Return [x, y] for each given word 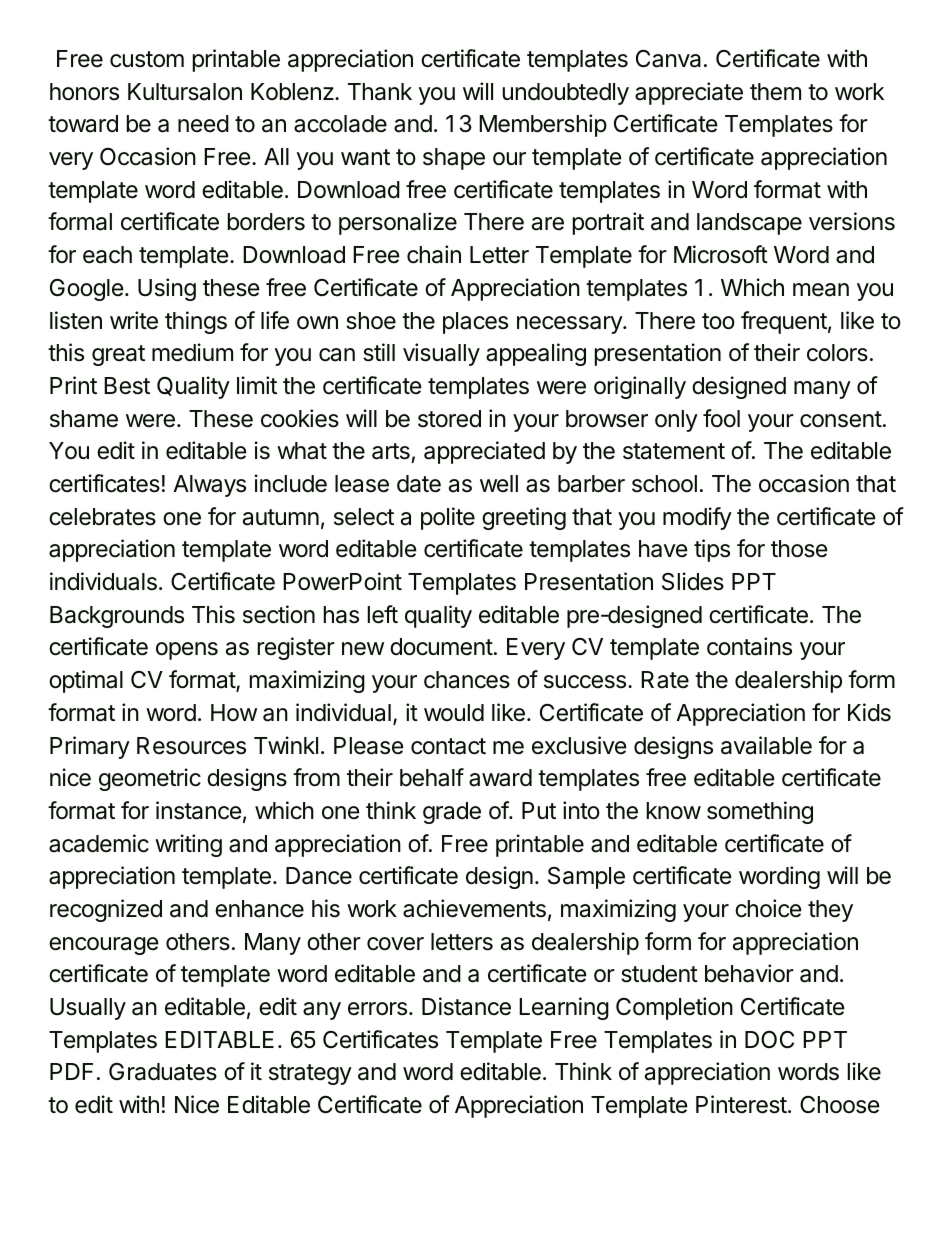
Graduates [163, 1072]
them [775, 92]
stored [449, 419]
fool [721, 418]
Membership [543, 125]
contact [448, 746]
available [766, 745]
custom [147, 59]
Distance [466, 1006]
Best [127, 386]
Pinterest [741, 1104]
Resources [191, 746]
